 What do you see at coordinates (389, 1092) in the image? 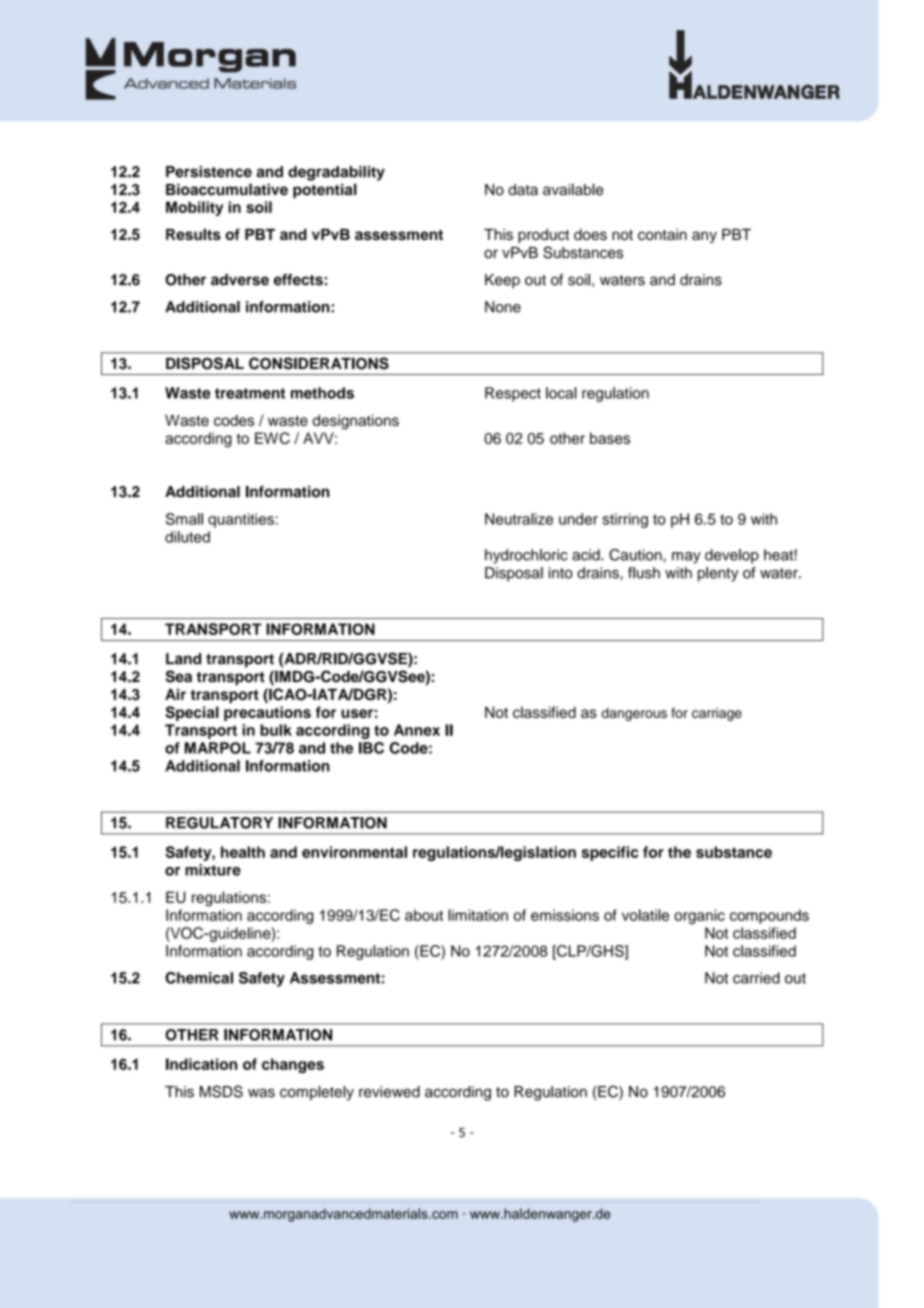
I see `reviewed` at bounding box center [389, 1092].
